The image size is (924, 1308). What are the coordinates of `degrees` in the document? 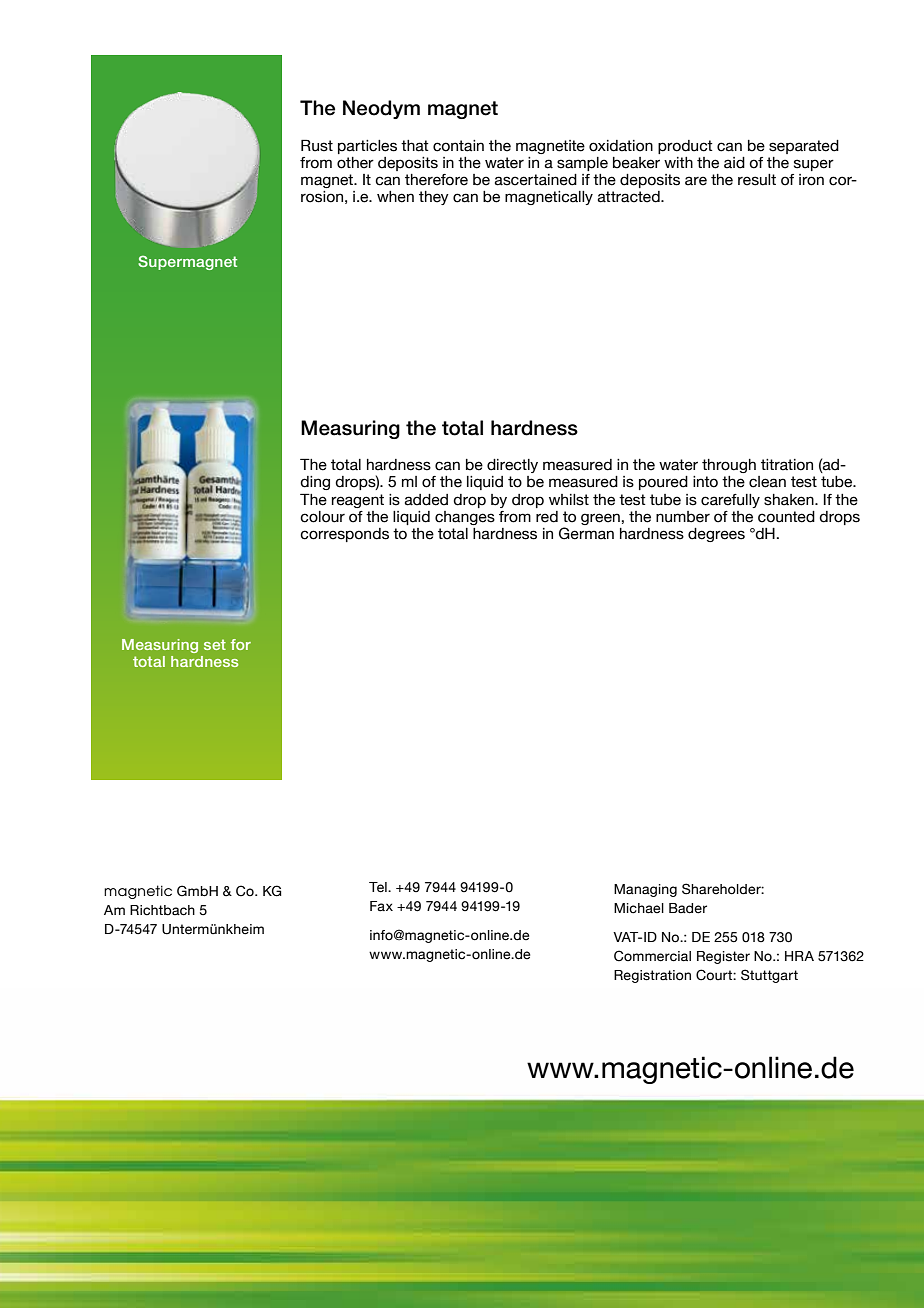 It's located at (716, 535).
